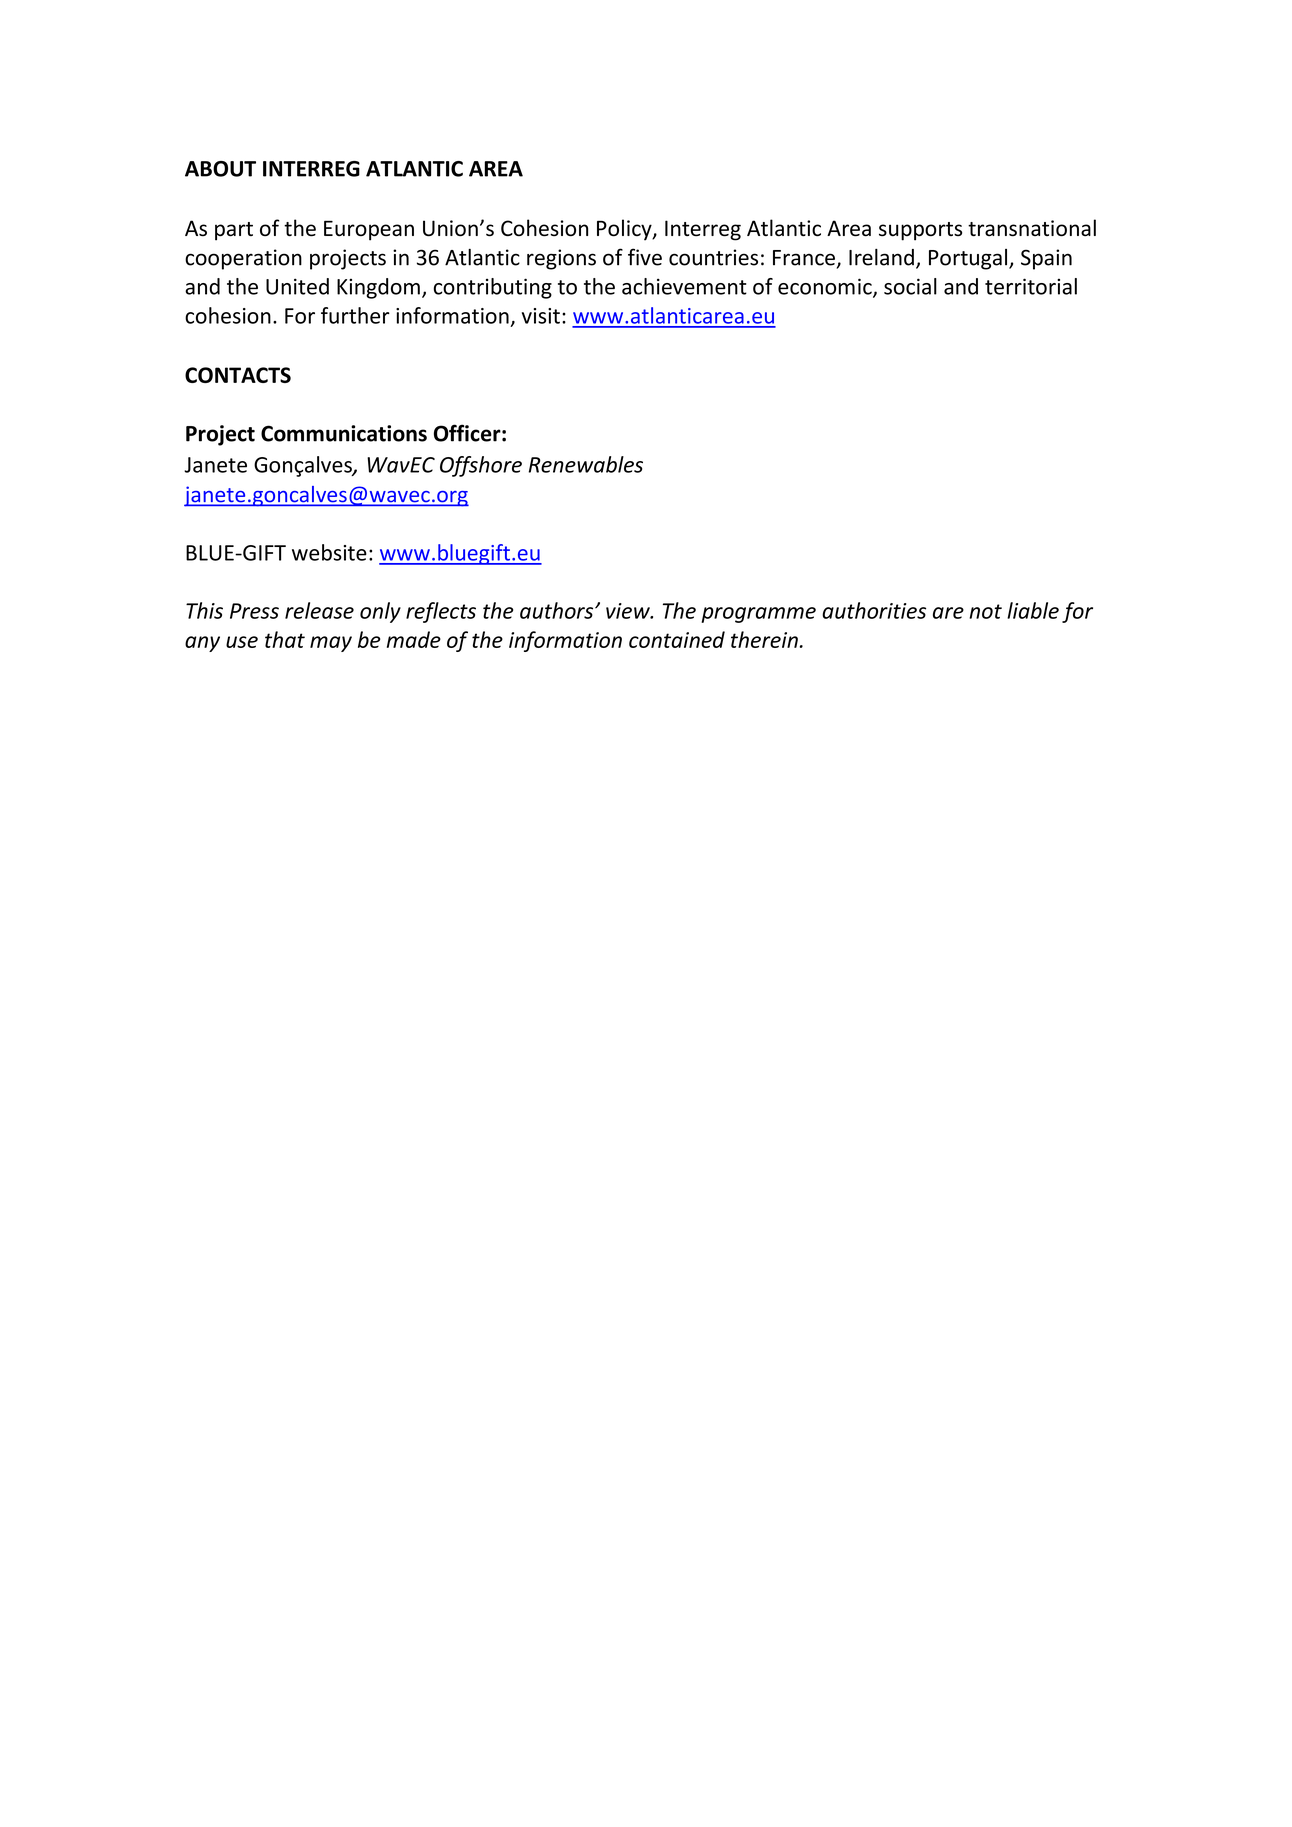  Describe the element at coordinates (355, 315) in the screenshot. I see `further` at that location.
